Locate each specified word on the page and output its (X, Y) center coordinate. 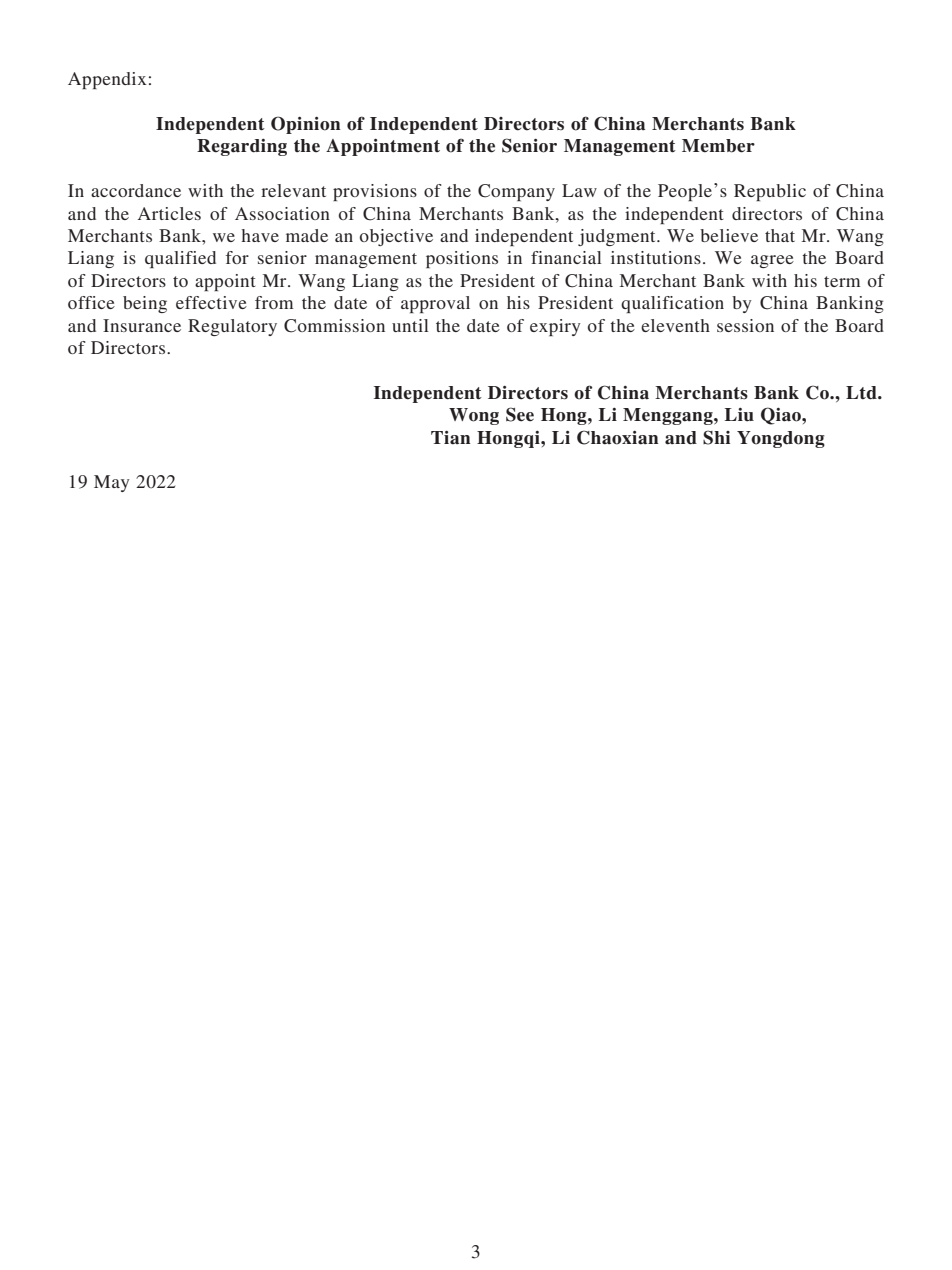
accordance (136, 190)
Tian (451, 438)
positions (462, 259)
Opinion (306, 125)
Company (516, 192)
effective (211, 302)
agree (772, 261)
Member (718, 146)
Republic (770, 192)
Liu (739, 415)
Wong (474, 416)
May (112, 483)
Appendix (107, 80)
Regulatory (232, 327)
